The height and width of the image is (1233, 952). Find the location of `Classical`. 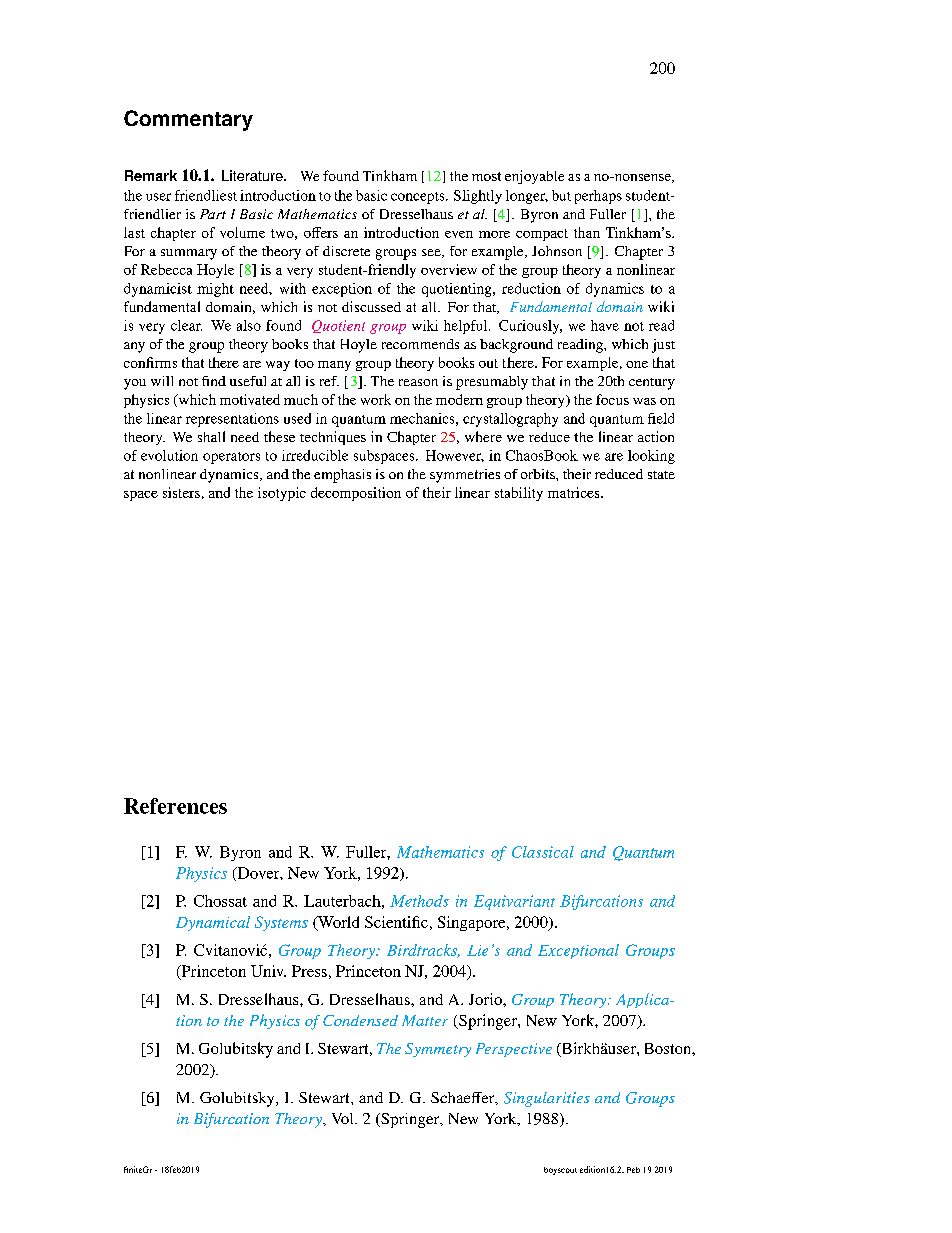

Classical is located at coordinates (543, 852).
